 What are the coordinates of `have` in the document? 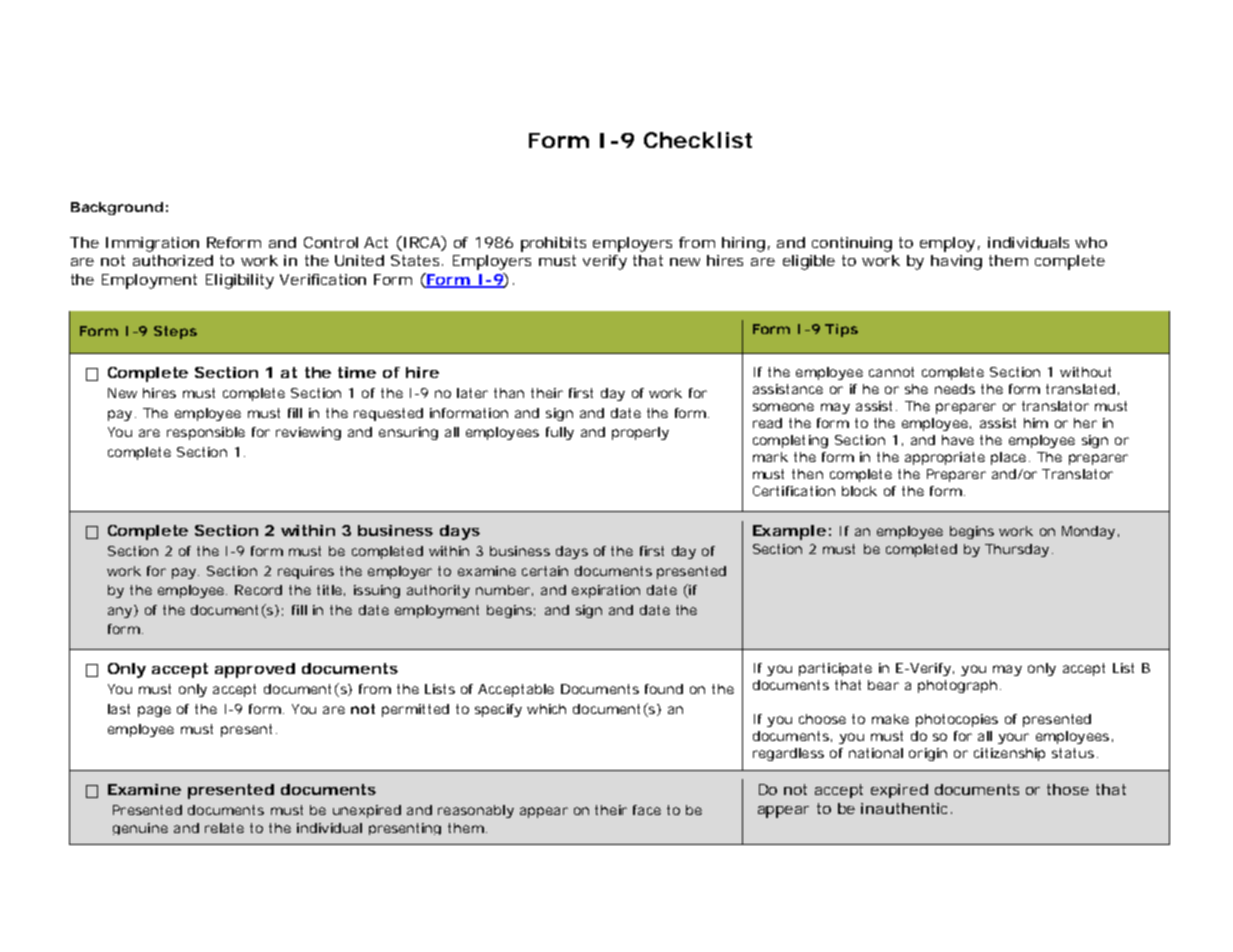 It's located at (958, 440).
